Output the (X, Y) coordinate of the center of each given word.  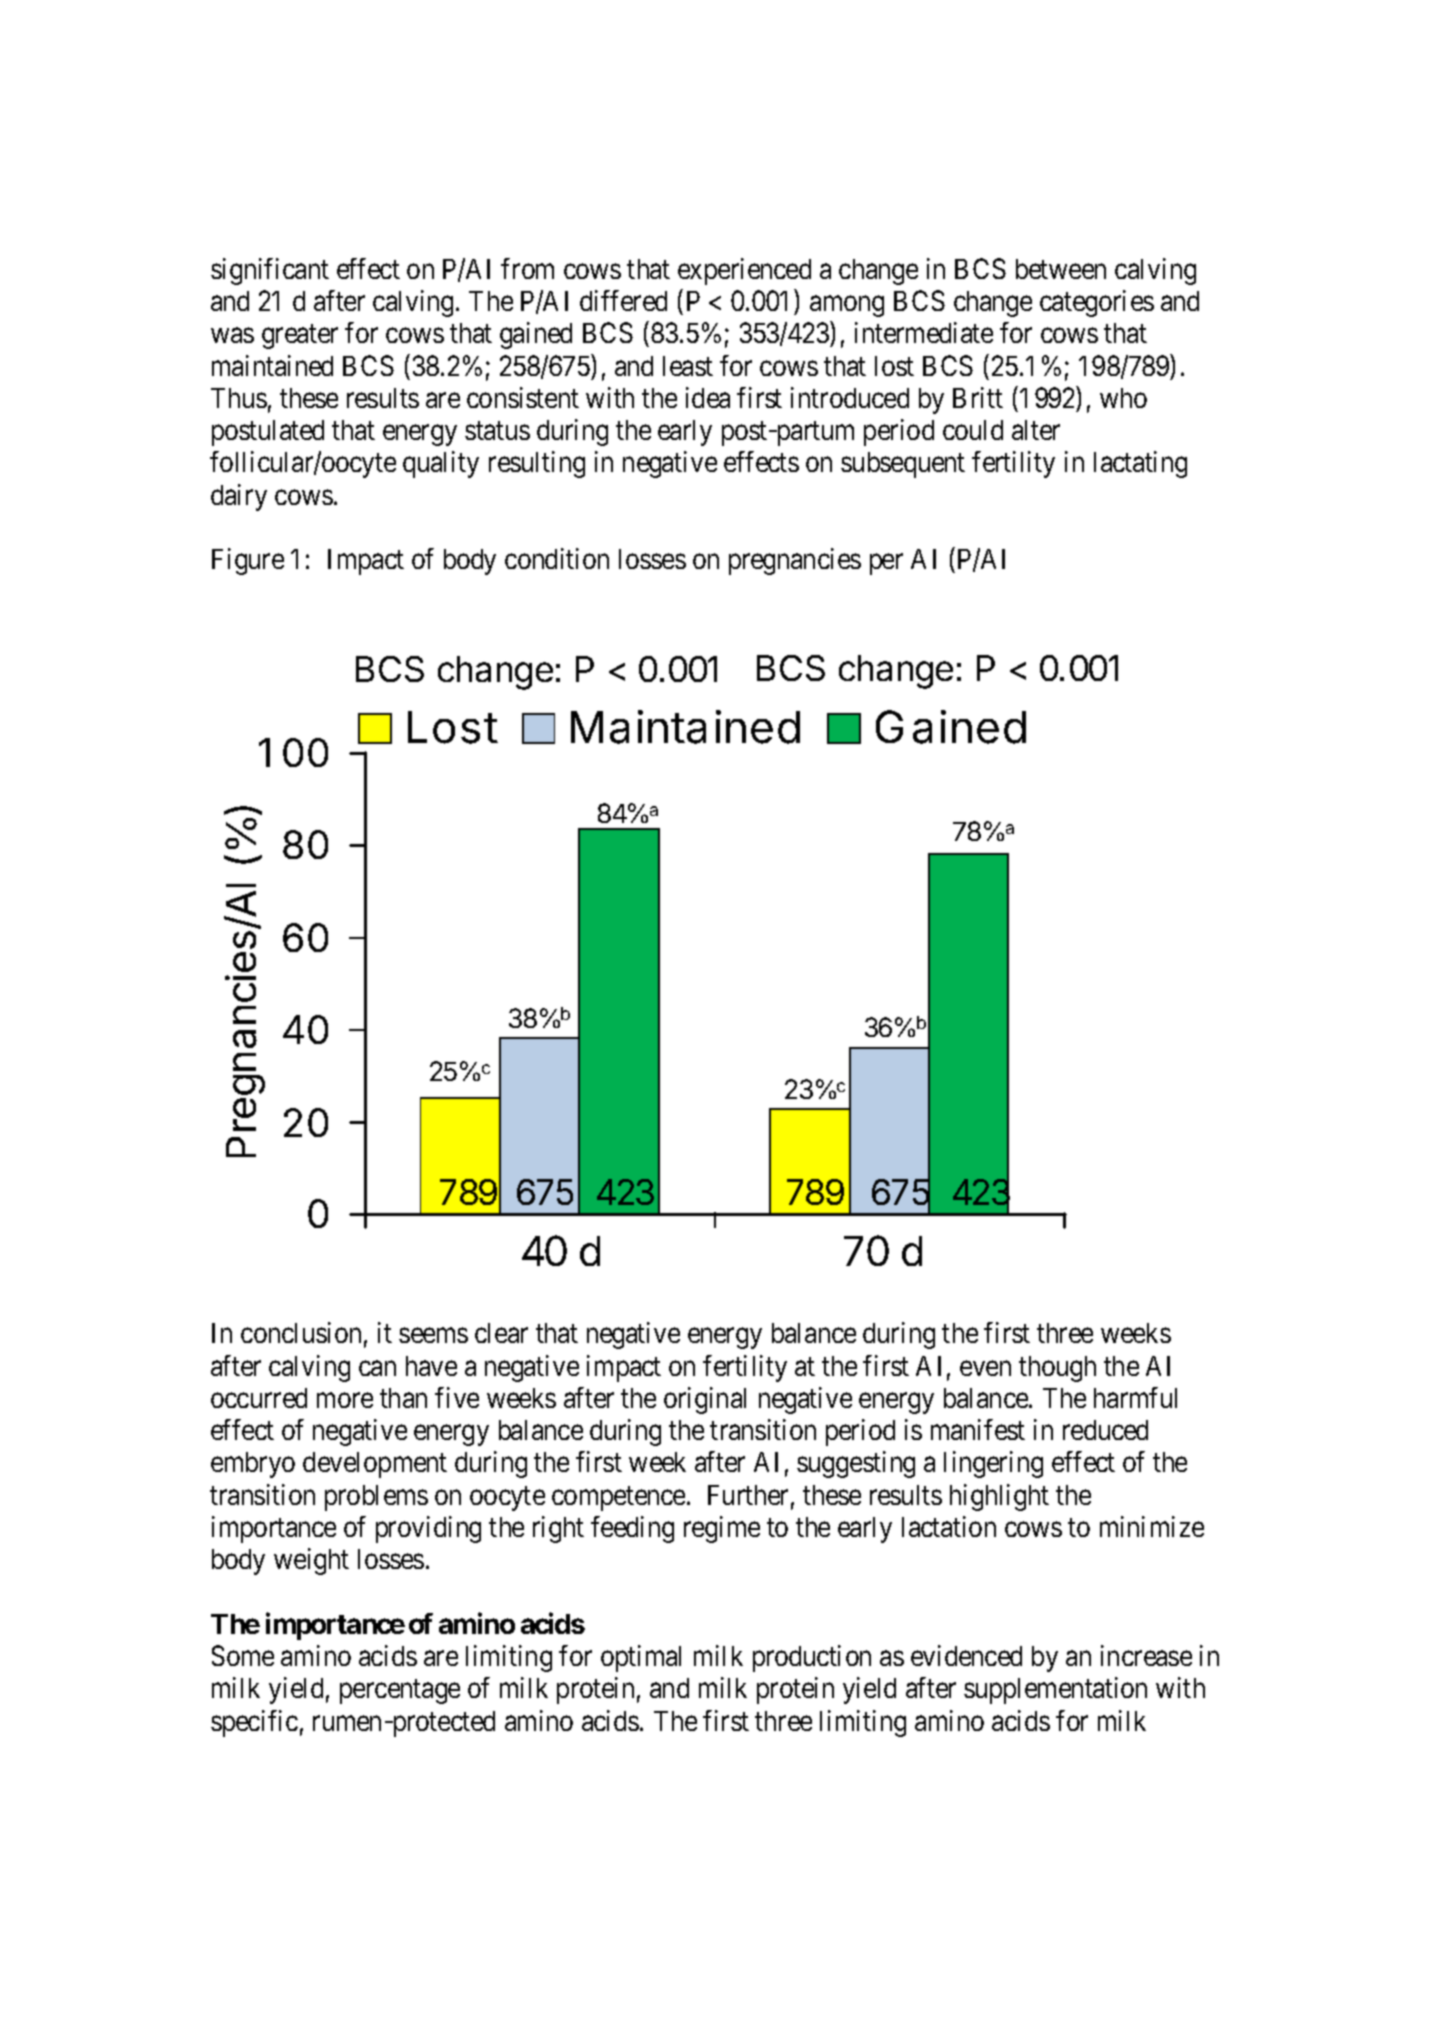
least (688, 366)
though (1057, 1369)
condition (557, 558)
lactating (1140, 464)
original (705, 1400)
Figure (248, 561)
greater (300, 337)
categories (1097, 303)
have (431, 1366)
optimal (641, 1658)
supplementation (1055, 1690)
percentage (400, 1692)
